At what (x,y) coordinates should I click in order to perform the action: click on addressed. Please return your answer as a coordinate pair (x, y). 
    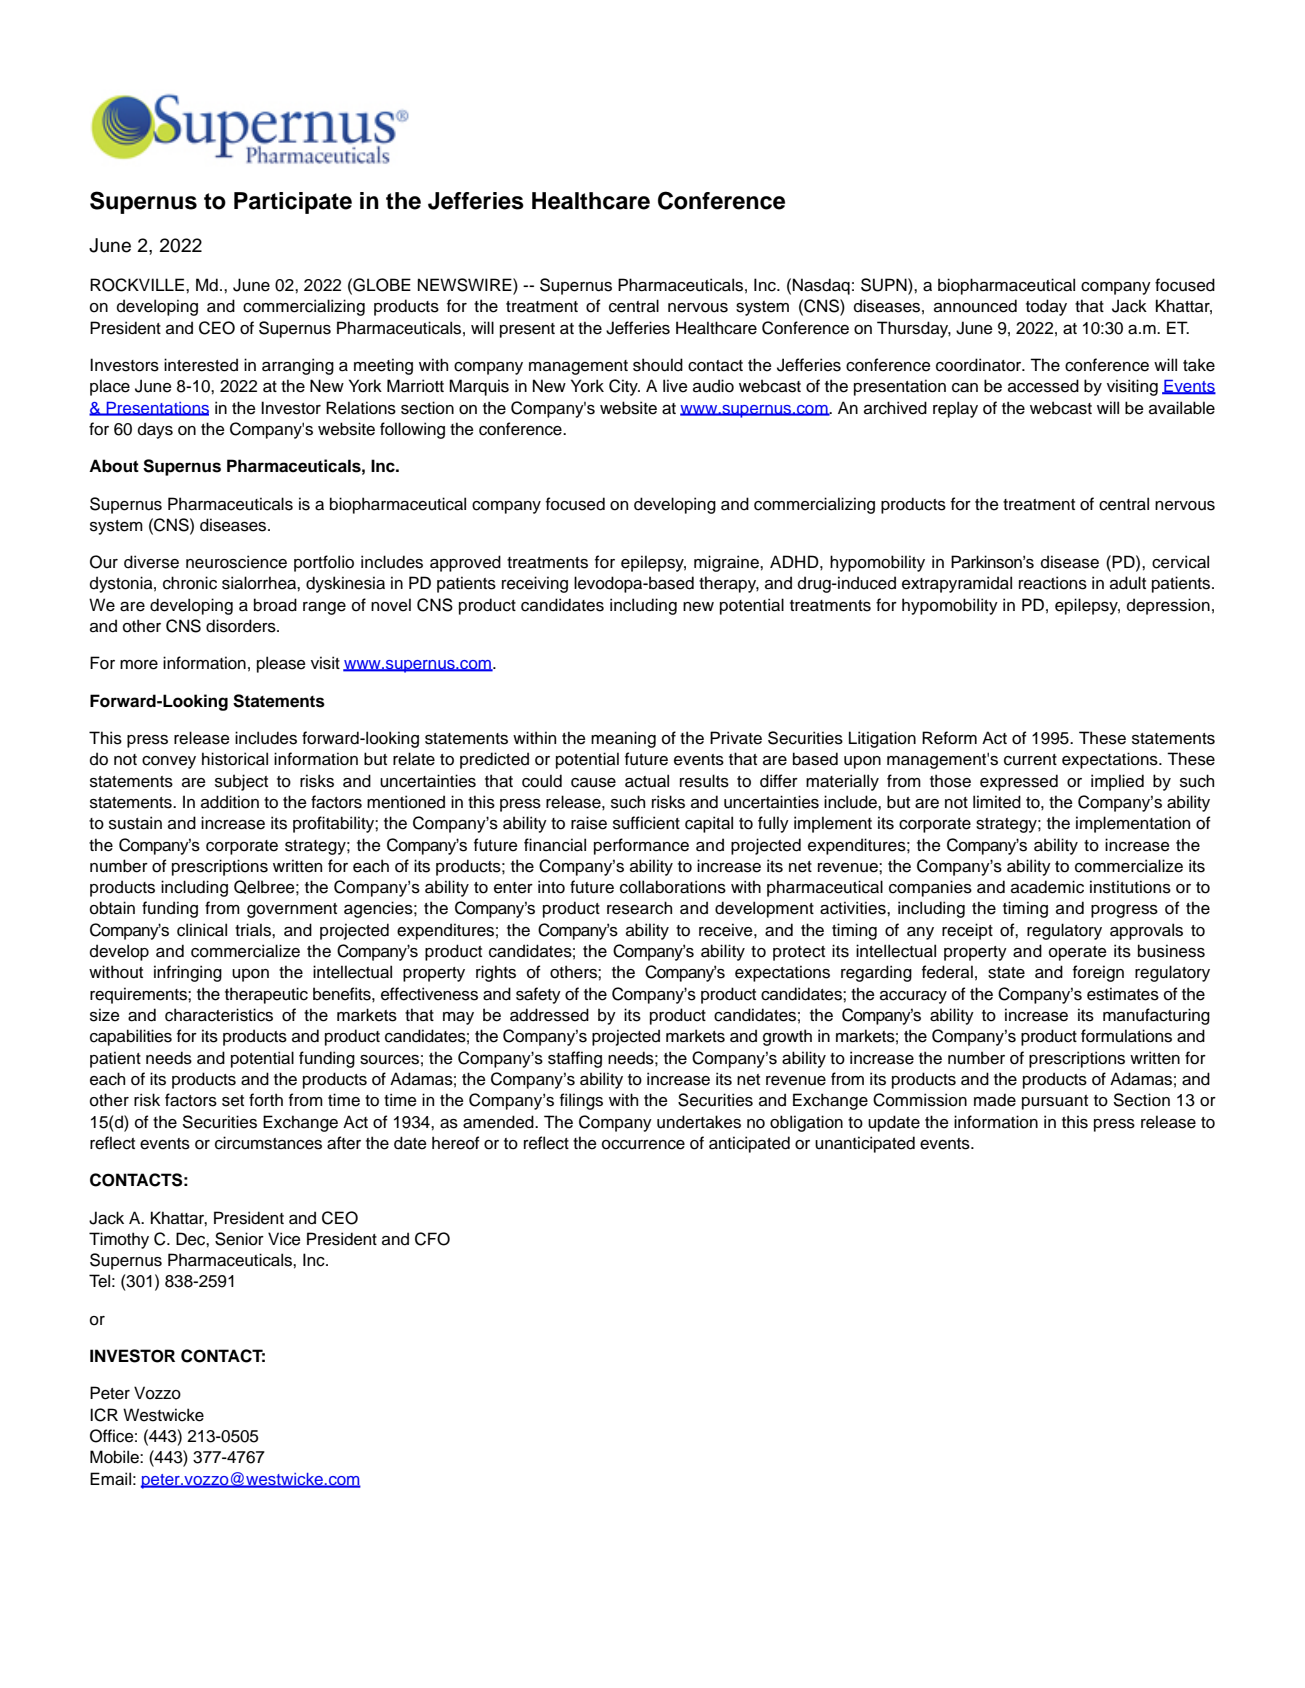
    Looking at the image, I should click on (549, 1015).
